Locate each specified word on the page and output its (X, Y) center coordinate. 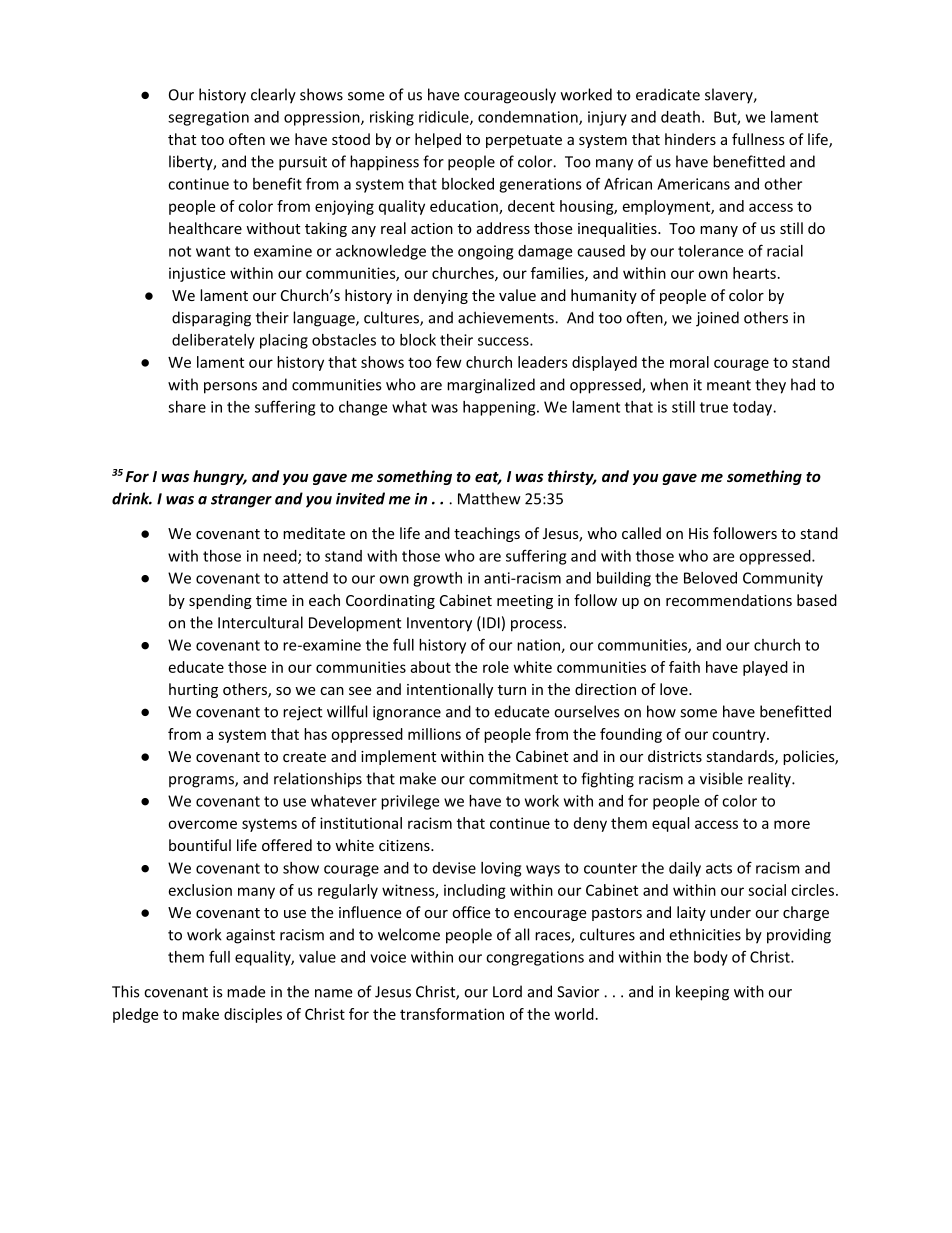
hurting (193, 690)
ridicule (445, 118)
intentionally (450, 690)
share (187, 407)
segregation (208, 118)
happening (500, 408)
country (740, 736)
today (754, 408)
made (246, 991)
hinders (690, 139)
